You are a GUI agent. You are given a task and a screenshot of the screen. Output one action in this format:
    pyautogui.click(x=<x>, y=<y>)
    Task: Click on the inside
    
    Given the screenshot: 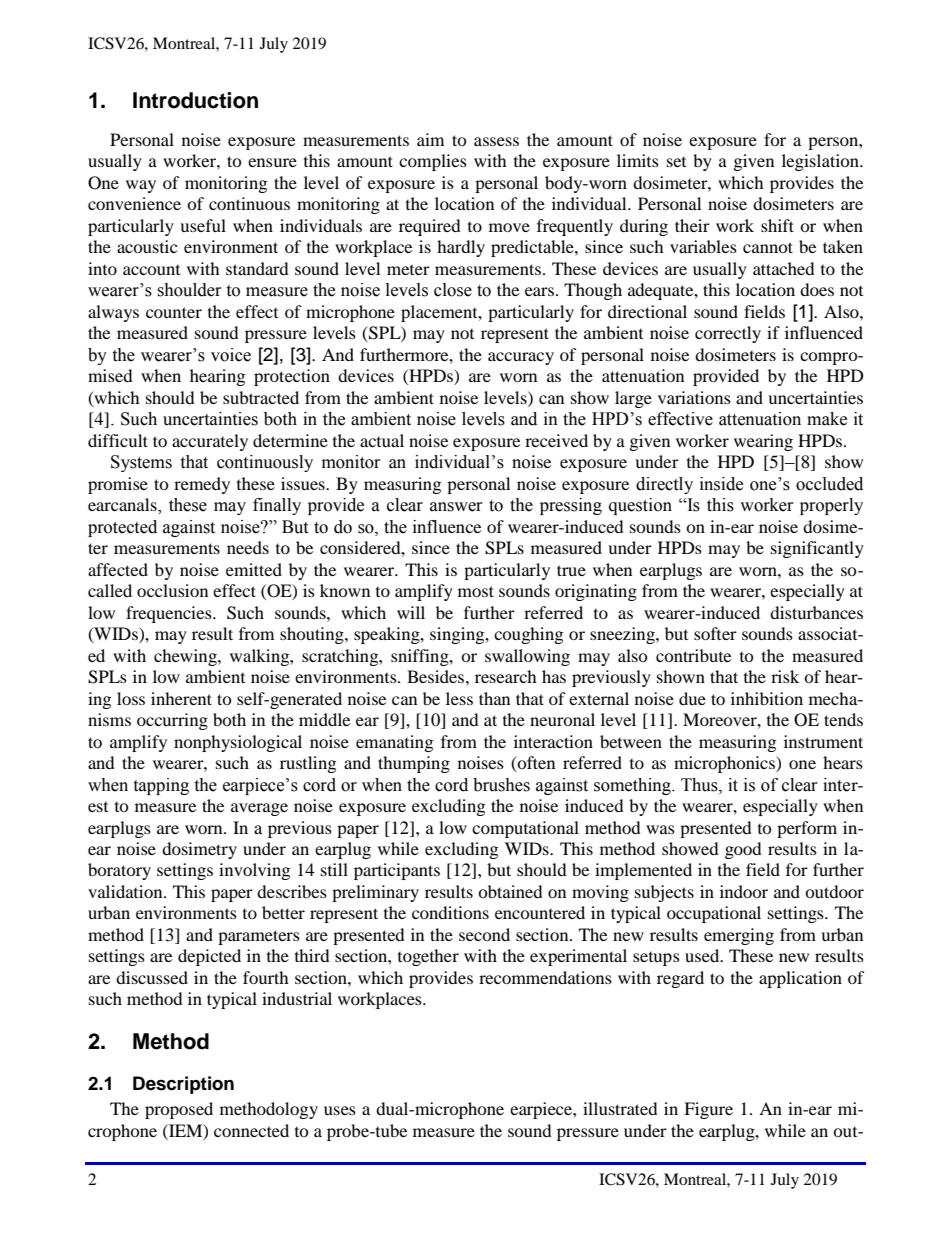 What is the action you would take?
    pyautogui.click(x=721, y=484)
